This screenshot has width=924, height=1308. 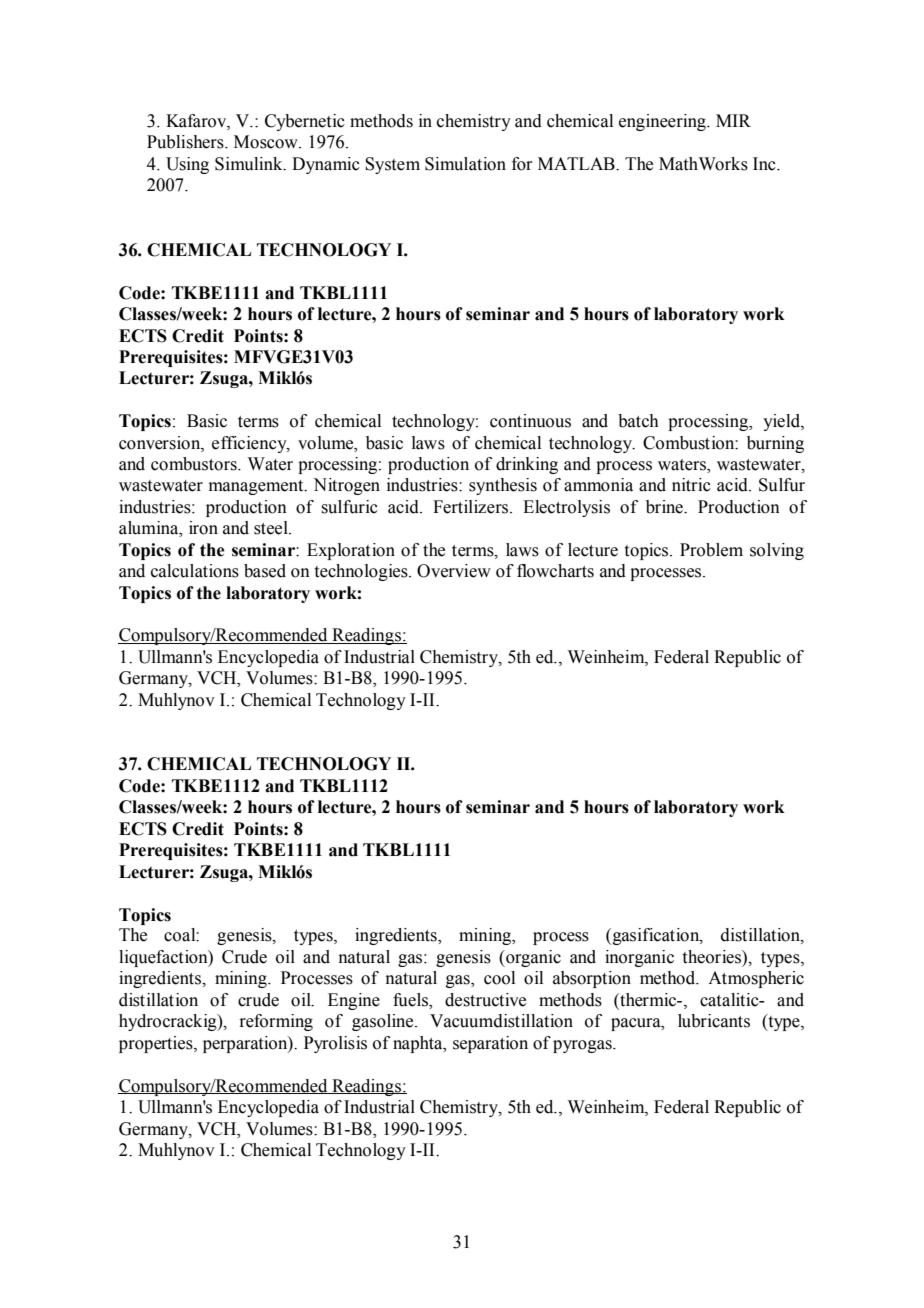 I want to click on reforming, so click(x=276, y=1022).
